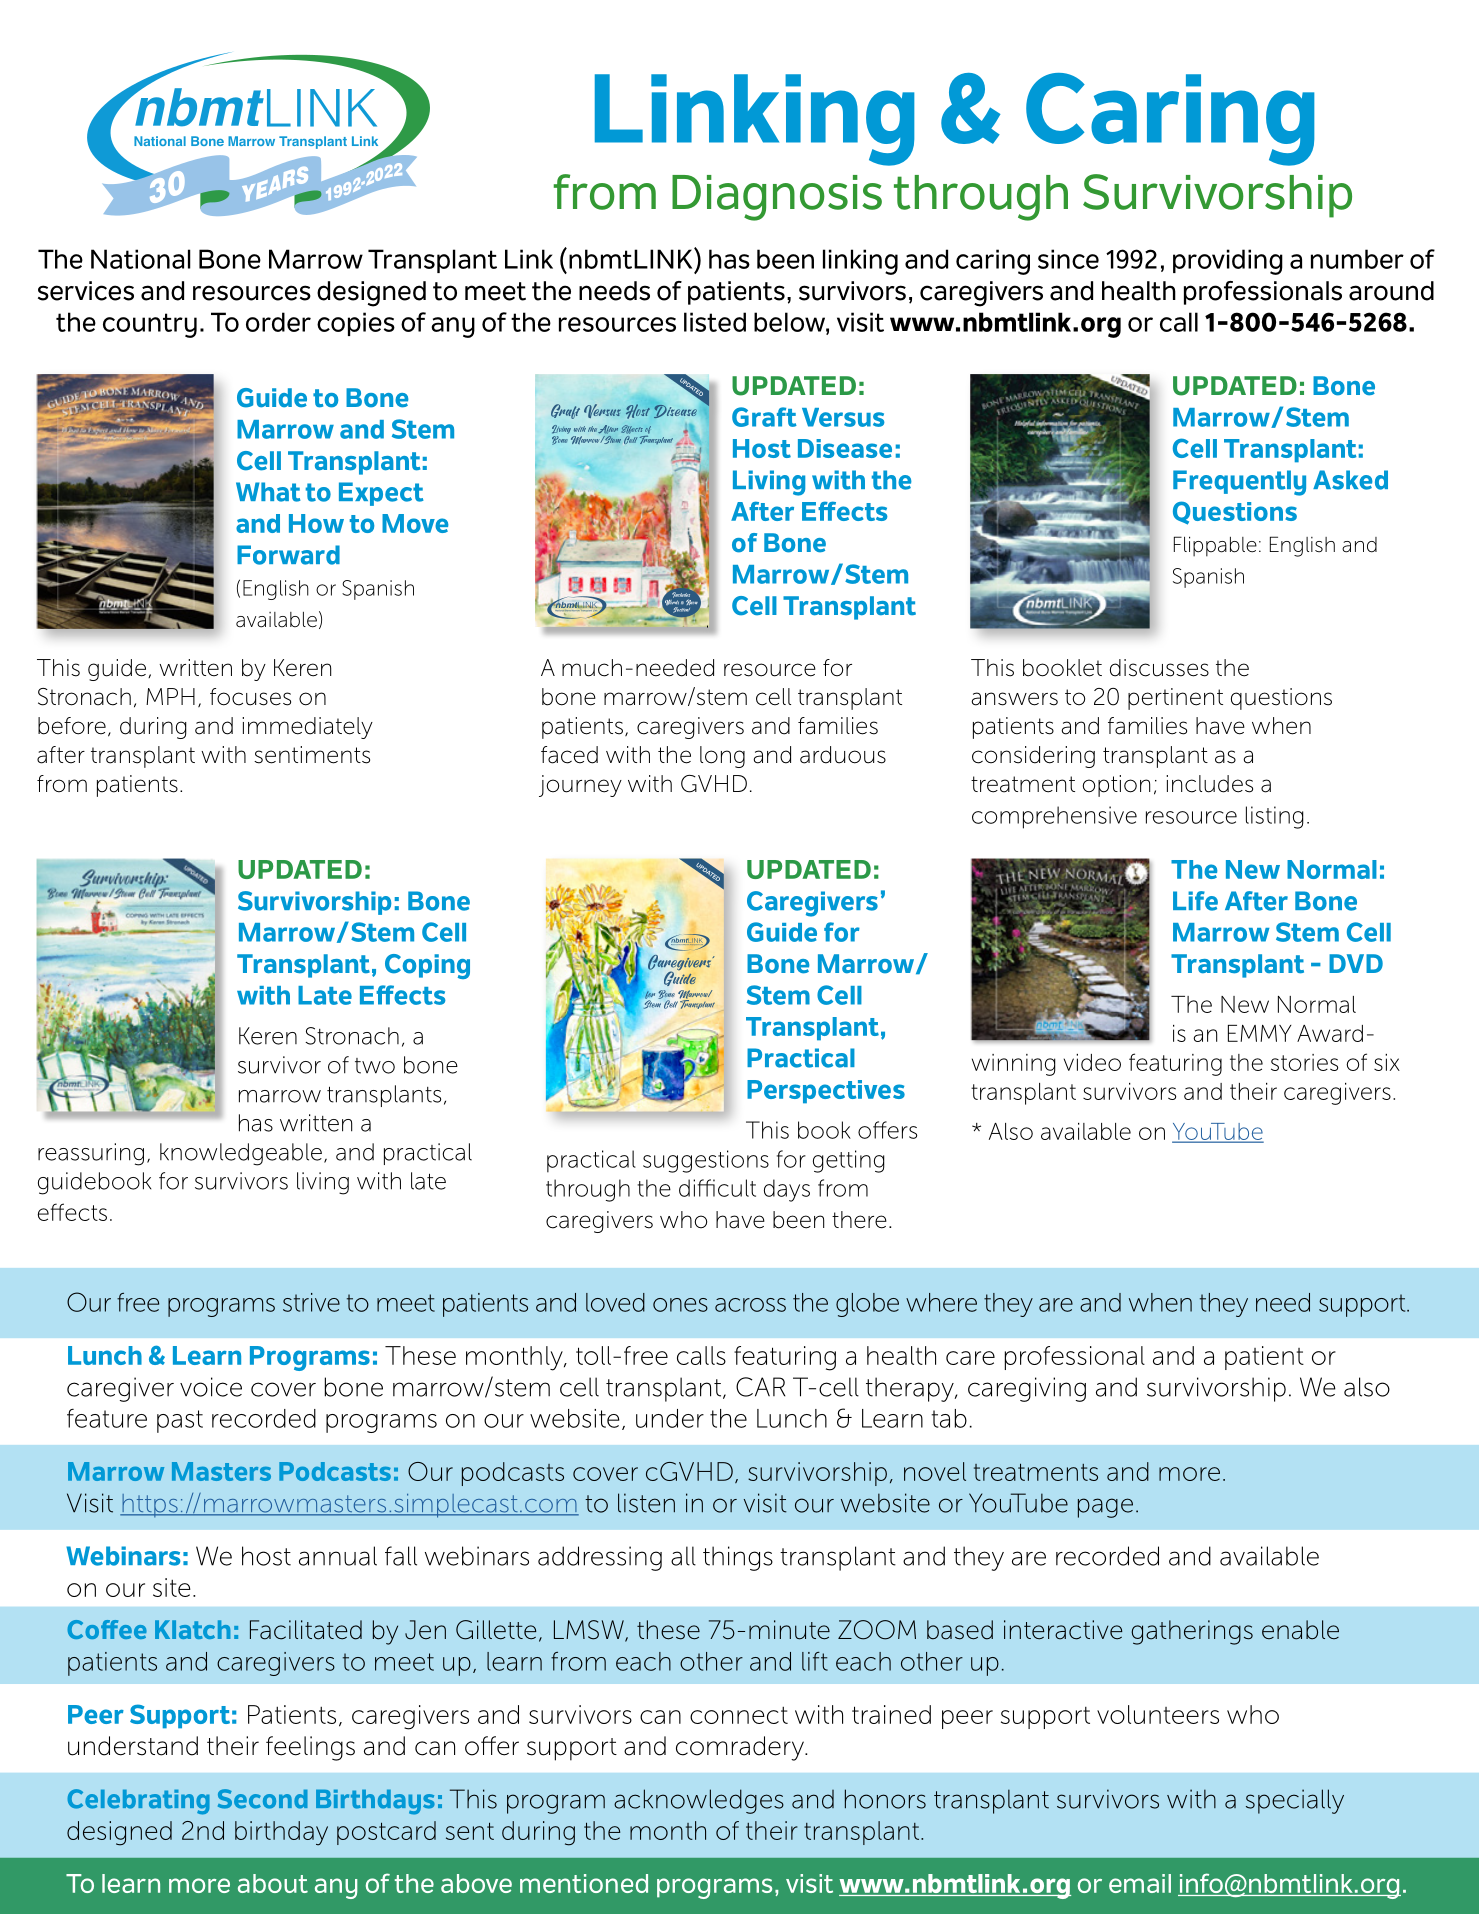 Image resolution: width=1479 pixels, height=1914 pixels. Describe the element at coordinates (741, 1748) in the screenshot. I see `comradery` at that location.
